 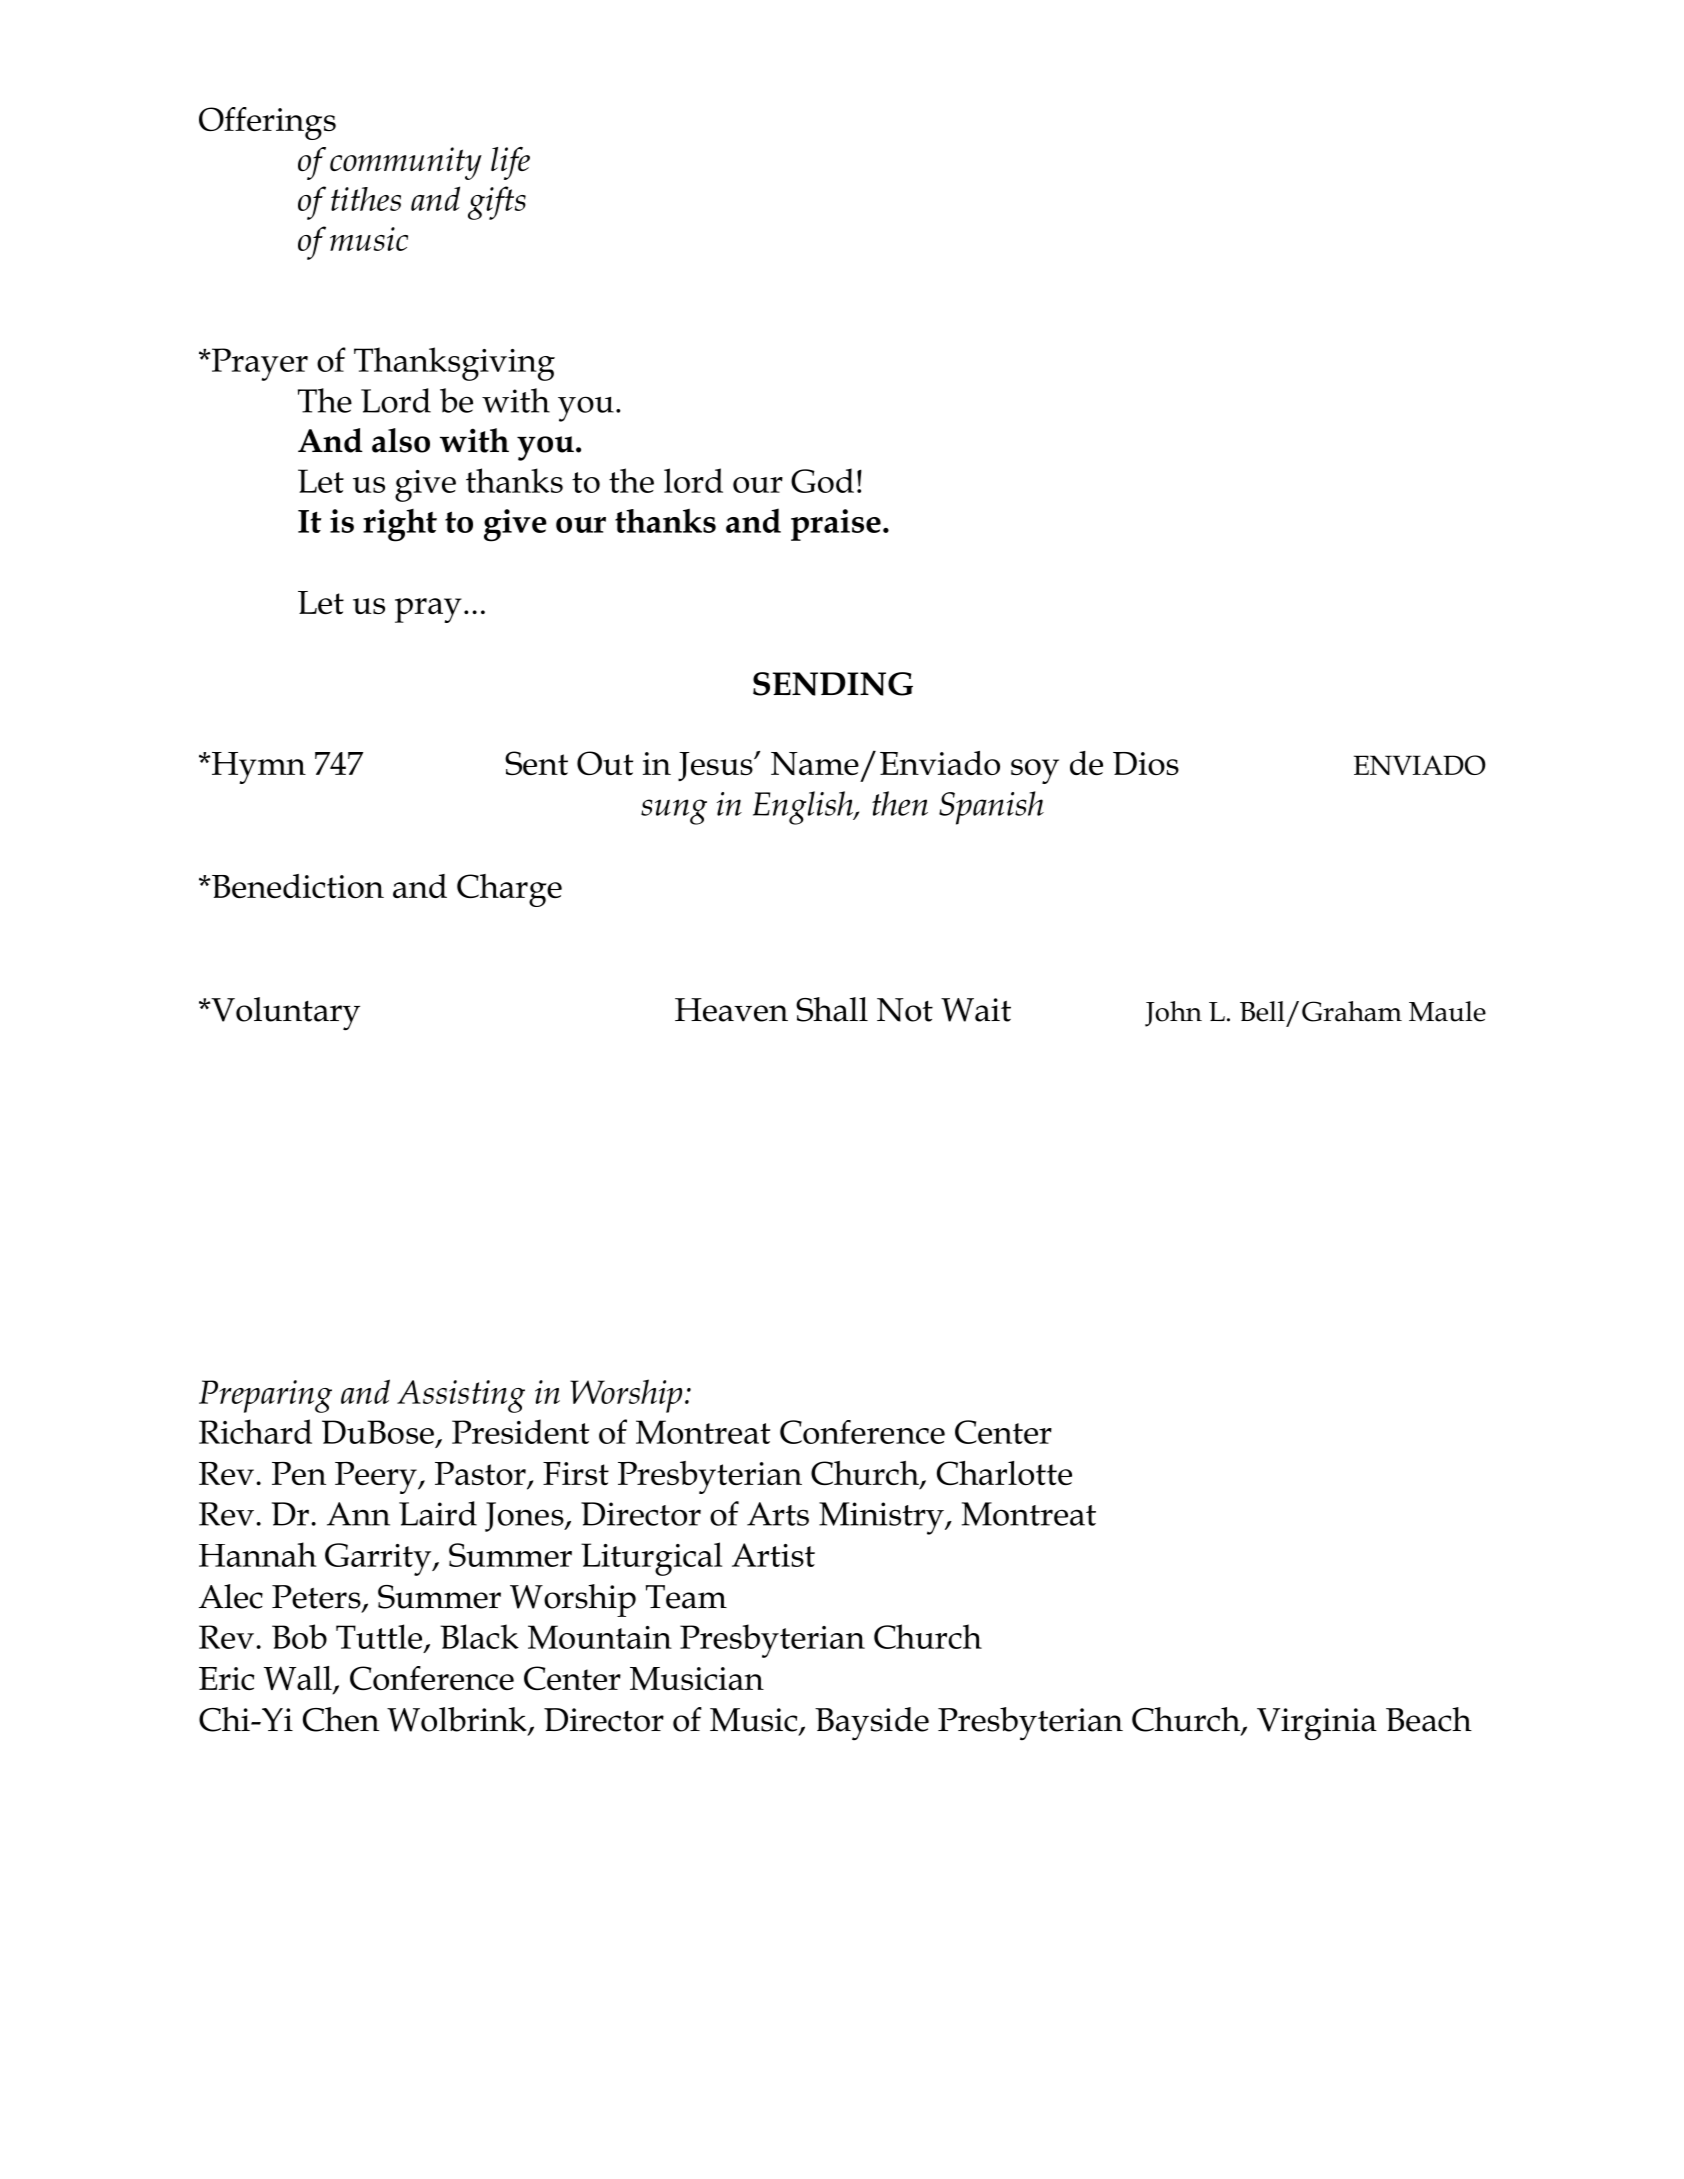 What do you see at coordinates (510, 163) in the screenshot?
I see `life` at bounding box center [510, 163].
